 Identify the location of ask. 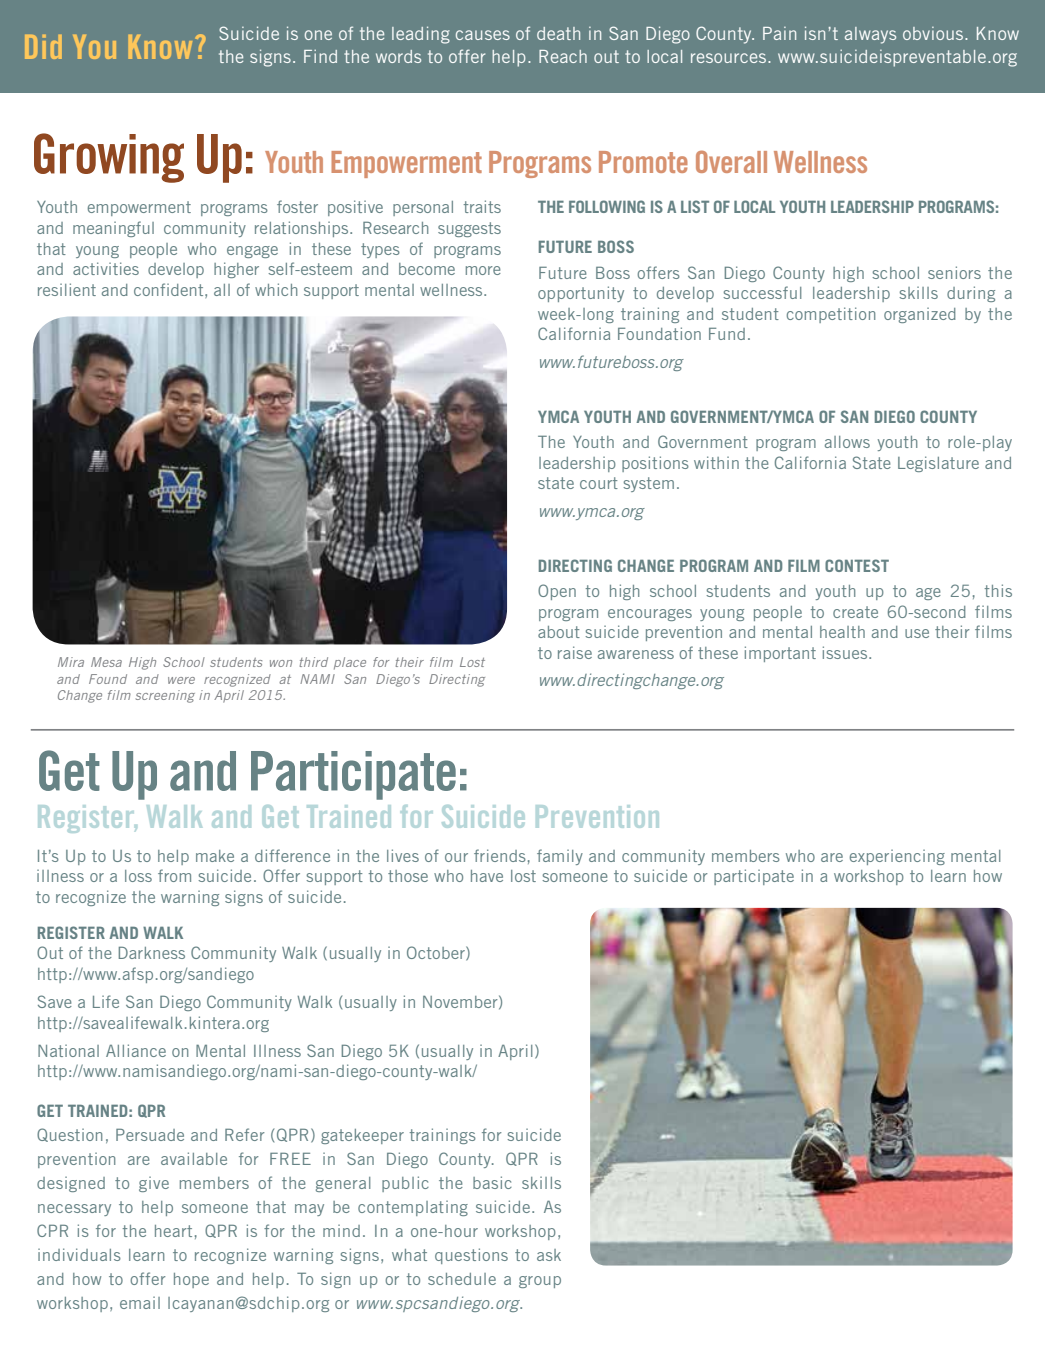
(549, 1255).
